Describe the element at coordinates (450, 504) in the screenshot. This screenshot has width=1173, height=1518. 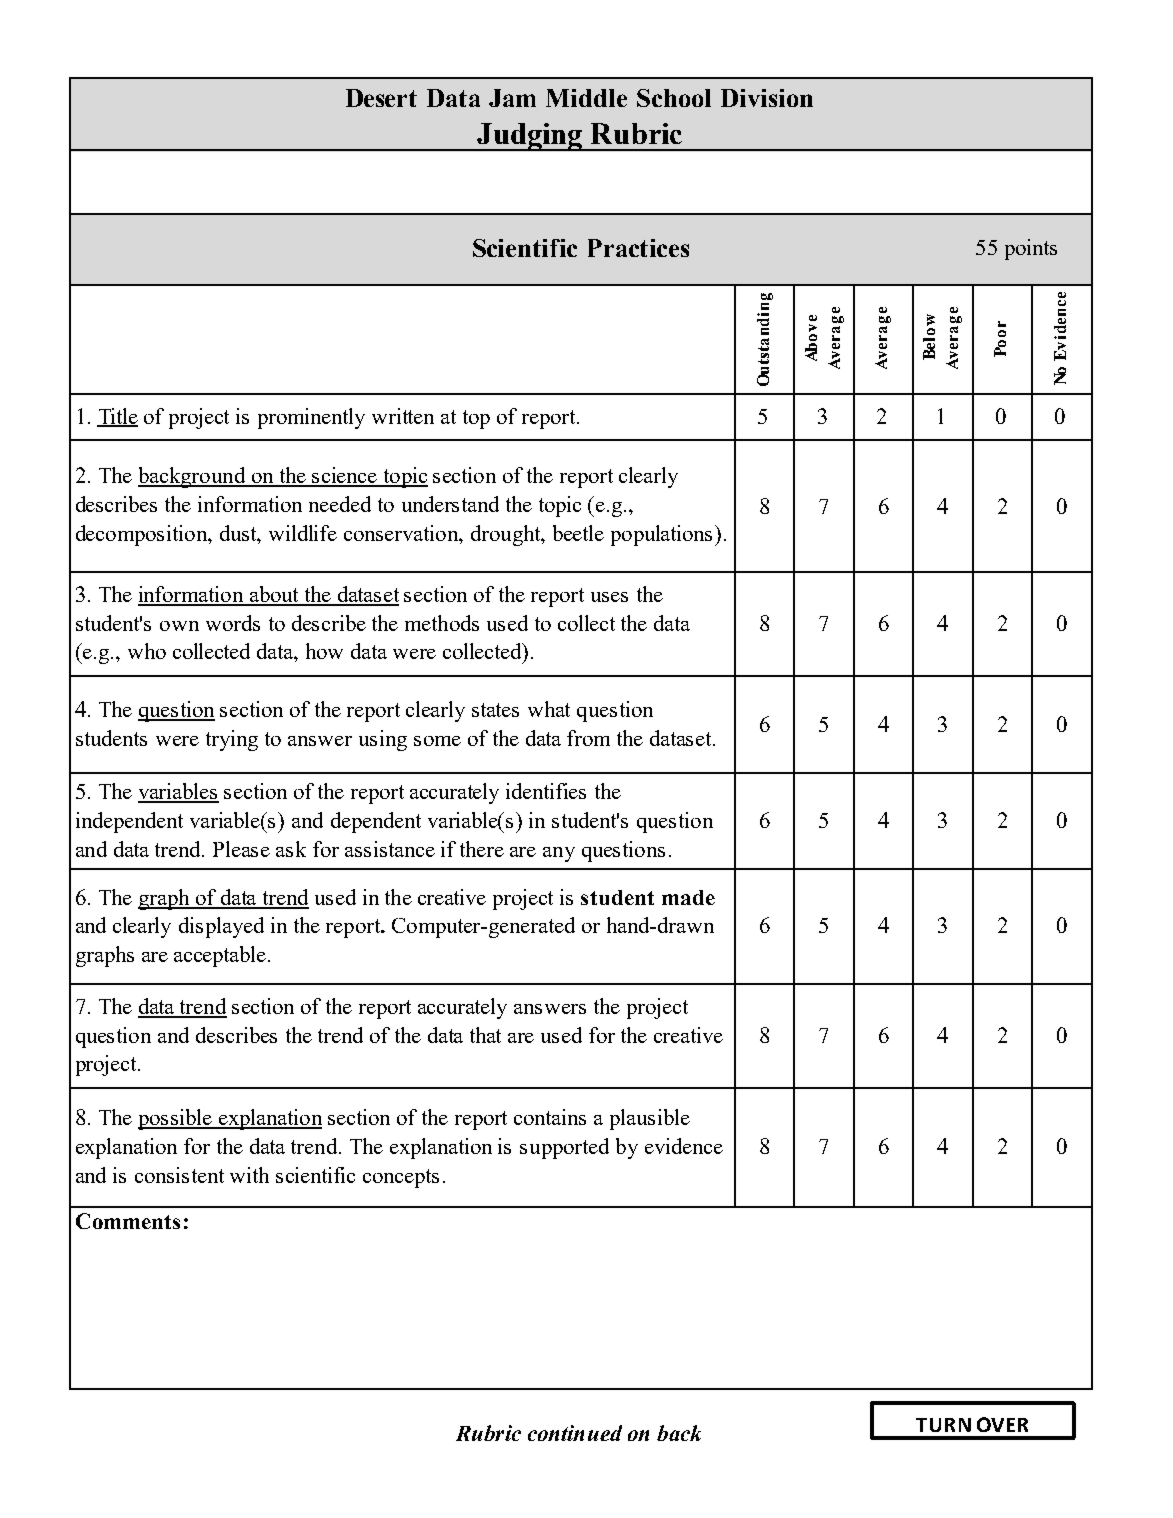
I see `understand` at that location.
